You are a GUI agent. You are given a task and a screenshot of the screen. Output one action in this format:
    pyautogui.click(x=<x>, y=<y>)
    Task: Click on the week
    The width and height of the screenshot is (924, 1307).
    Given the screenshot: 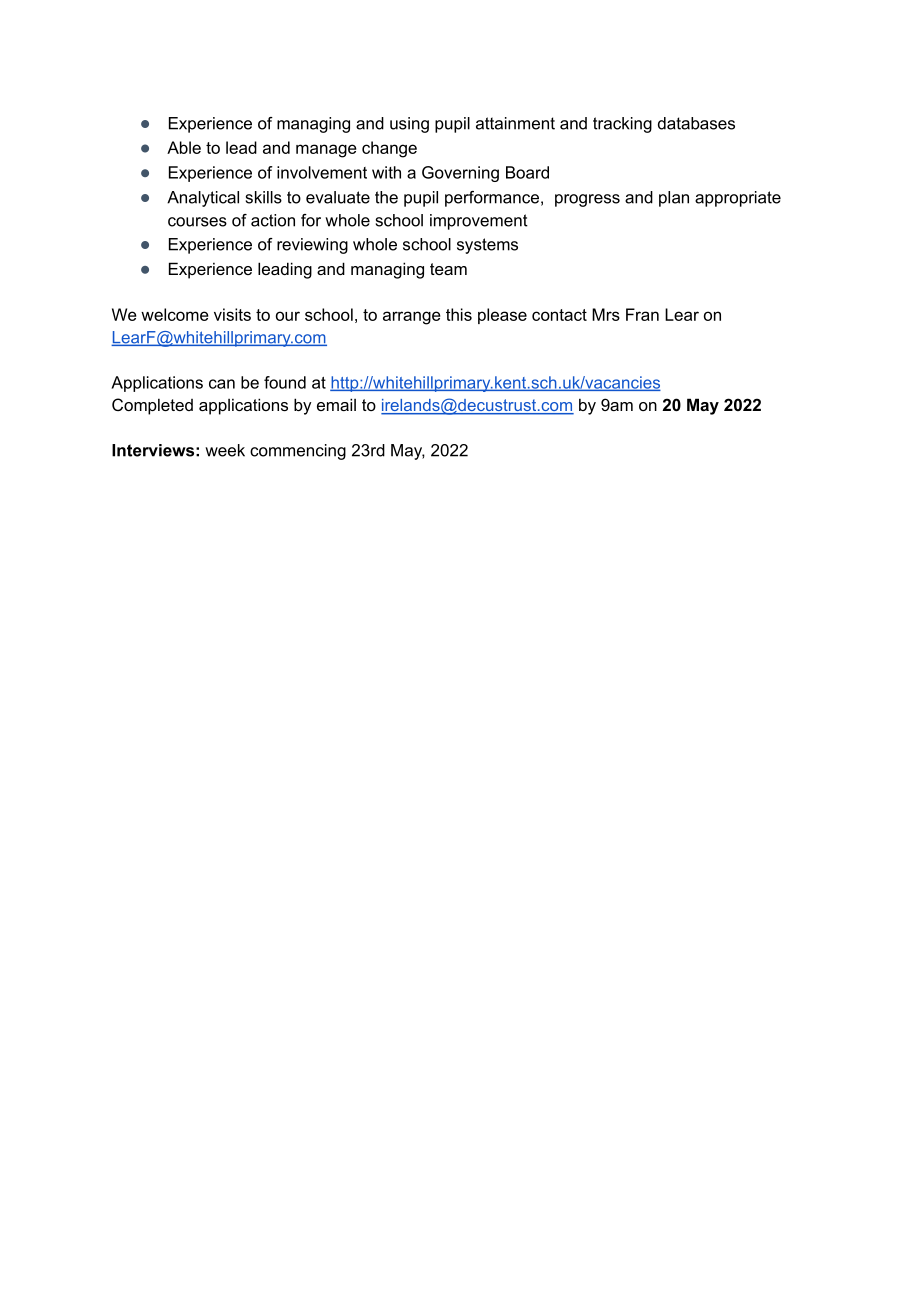 What is the action you would take?
    pyautogui.click(x=225, y=450)
